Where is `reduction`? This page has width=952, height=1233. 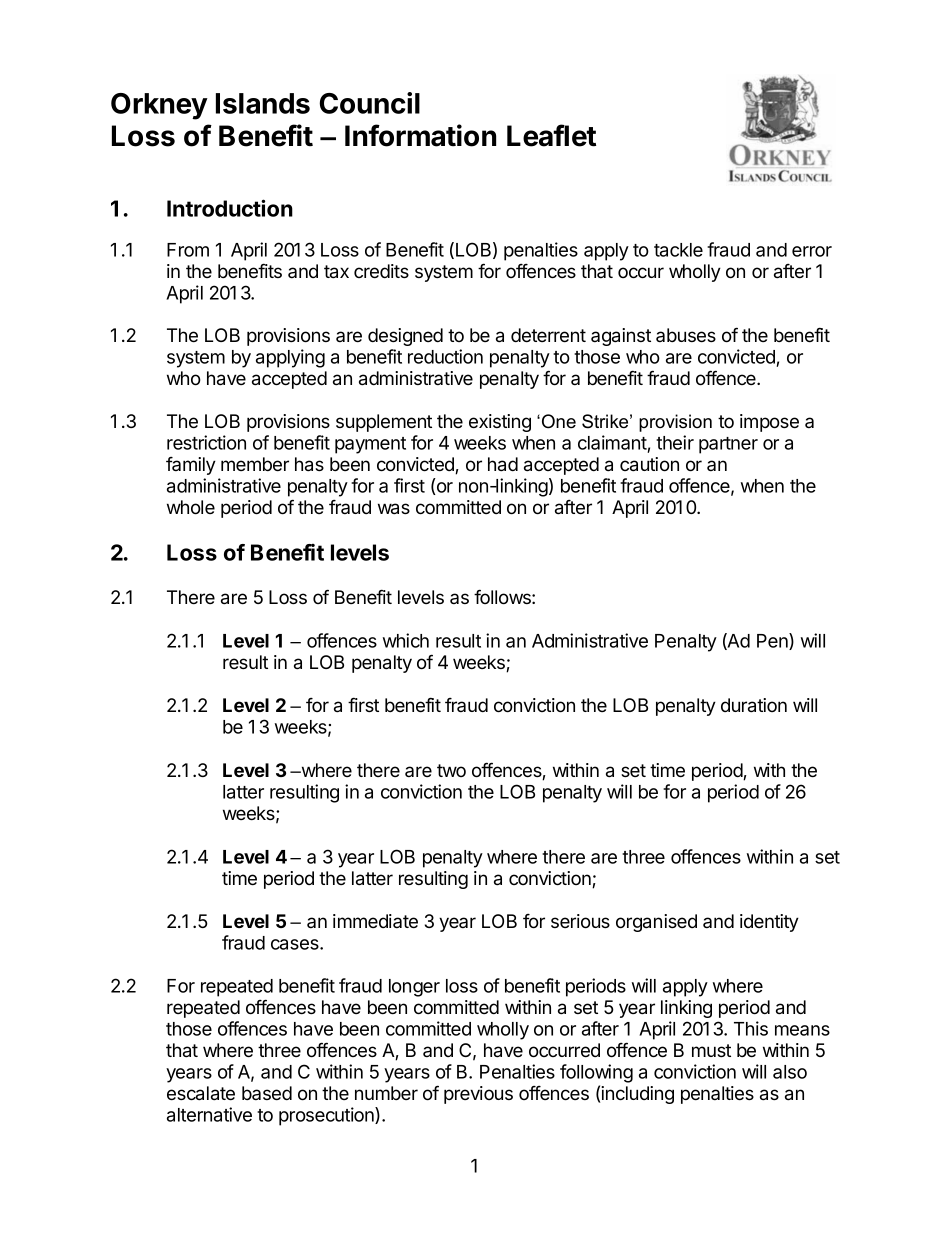
reduction is located at coordinates (445, 356).
